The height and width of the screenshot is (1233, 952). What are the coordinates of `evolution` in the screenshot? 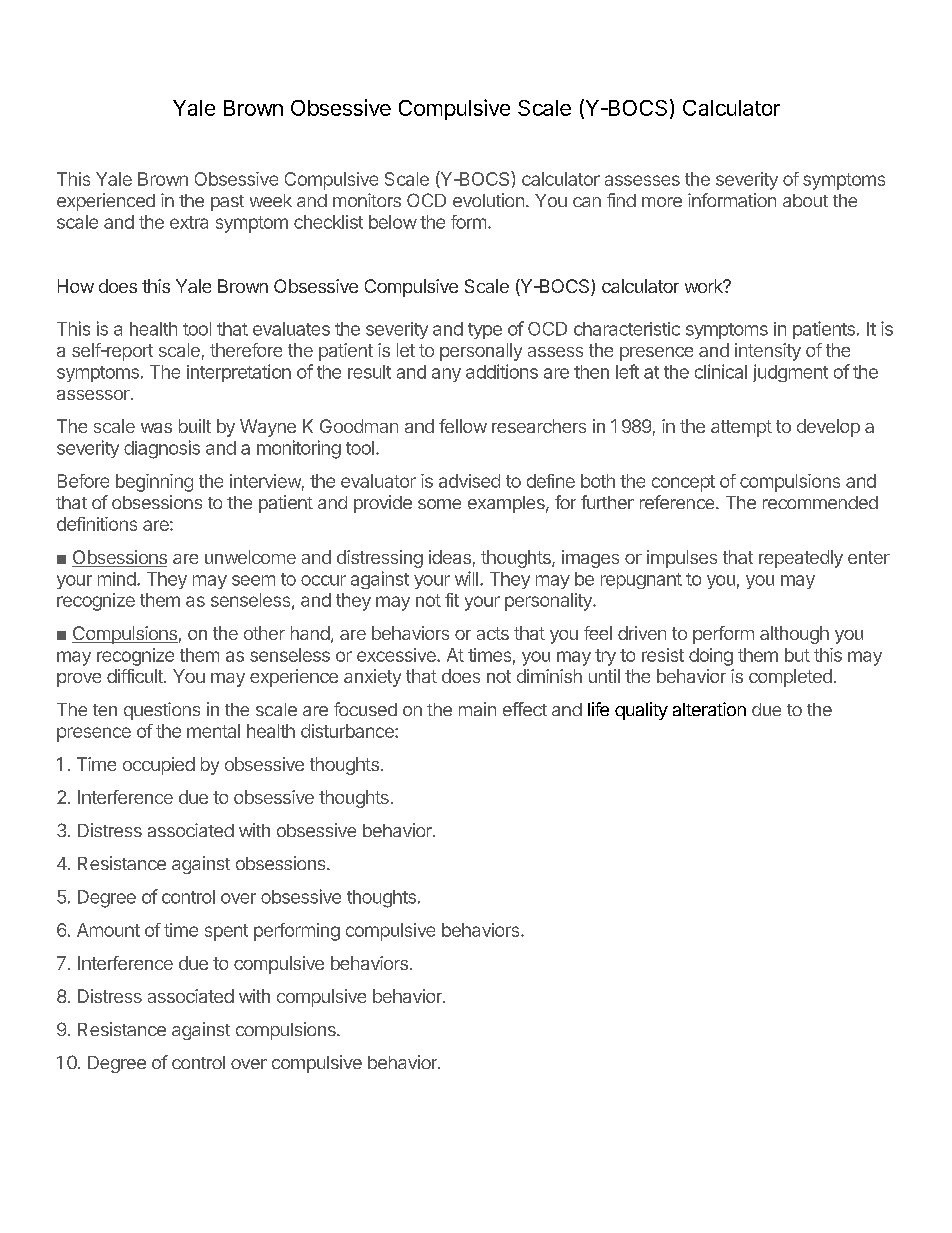 It's located at (488, 200).
